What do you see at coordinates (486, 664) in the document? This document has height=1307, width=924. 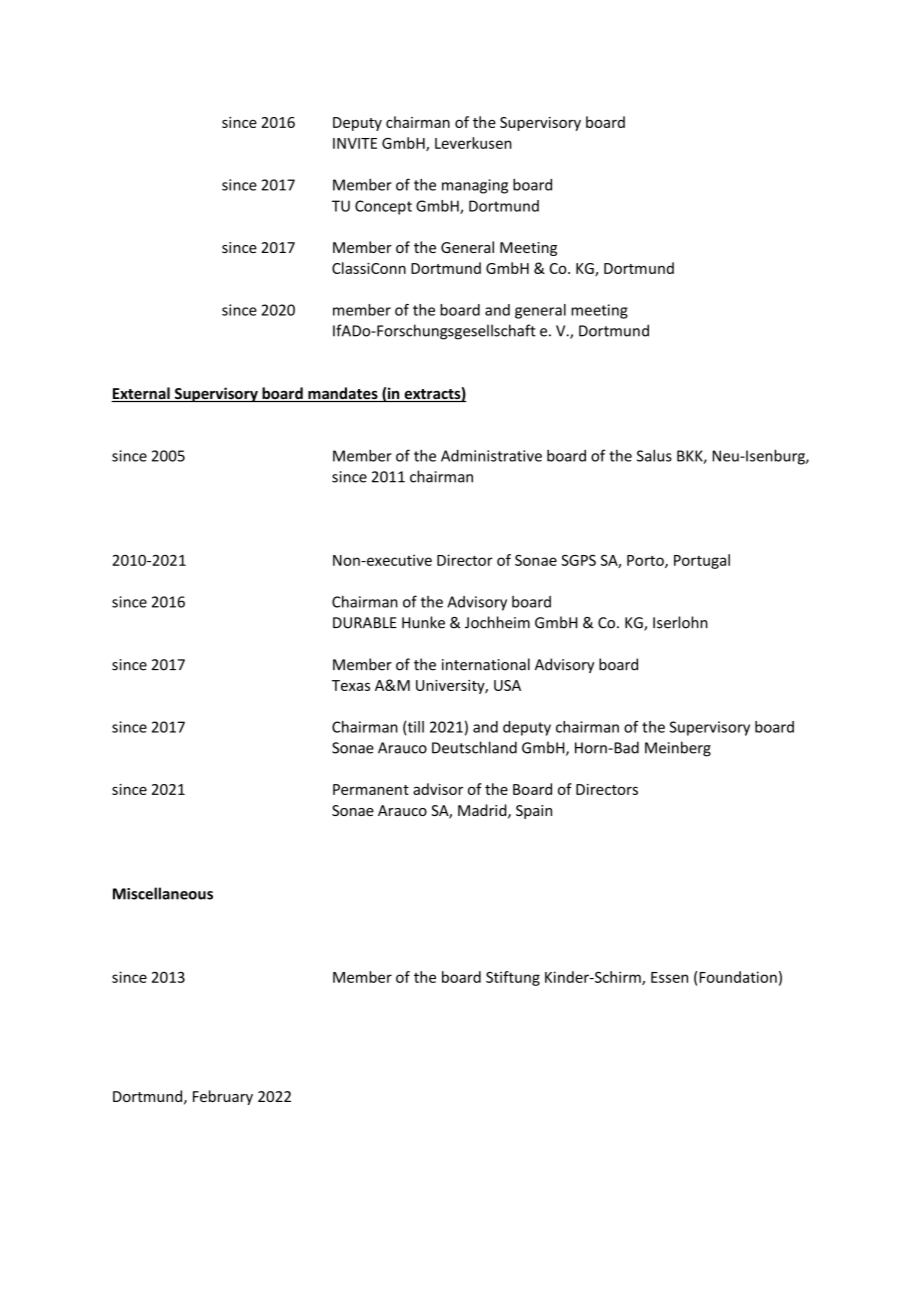 I see `international` at bounding box center [486, 664].
